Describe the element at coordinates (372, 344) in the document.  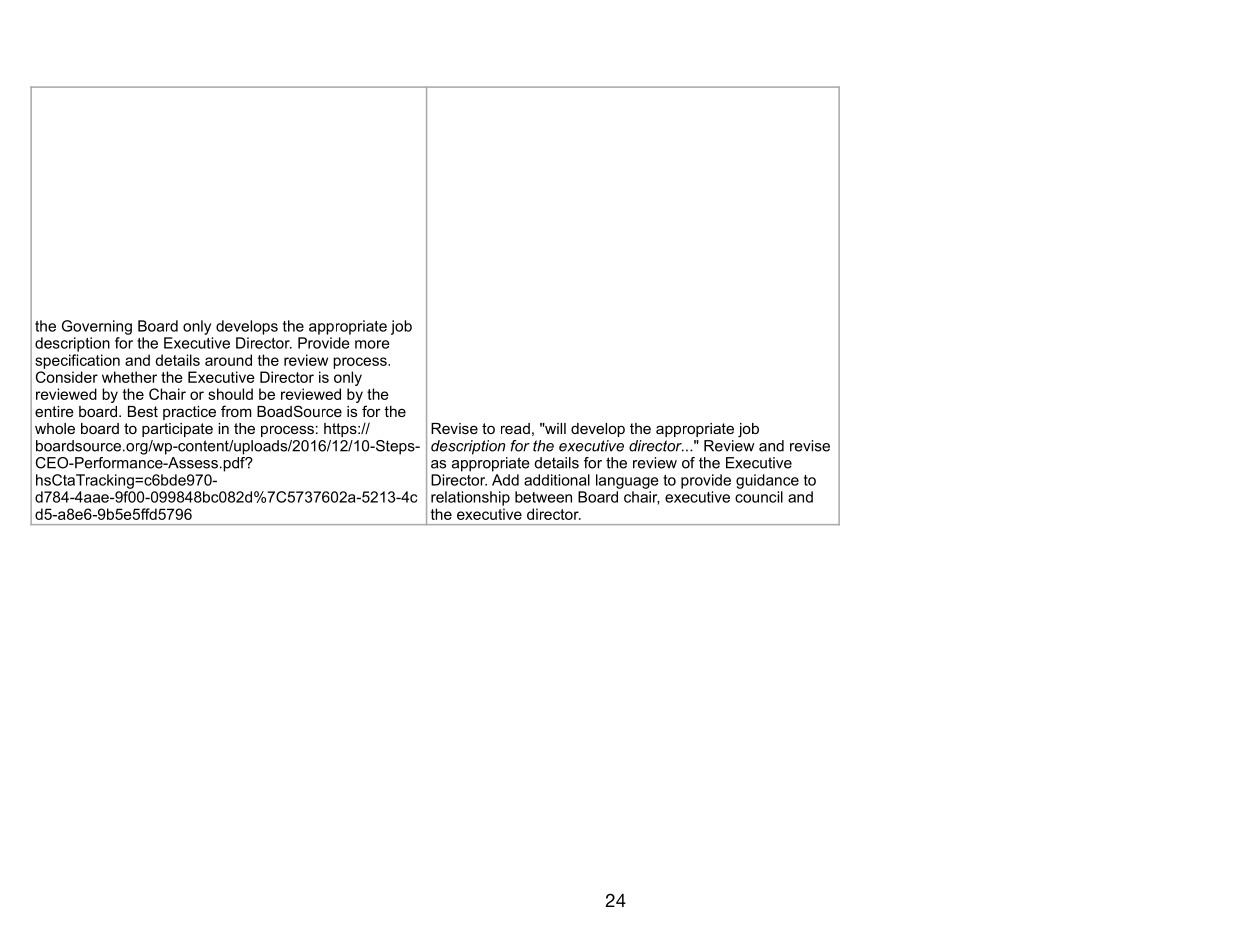
I see `more` at that location.
